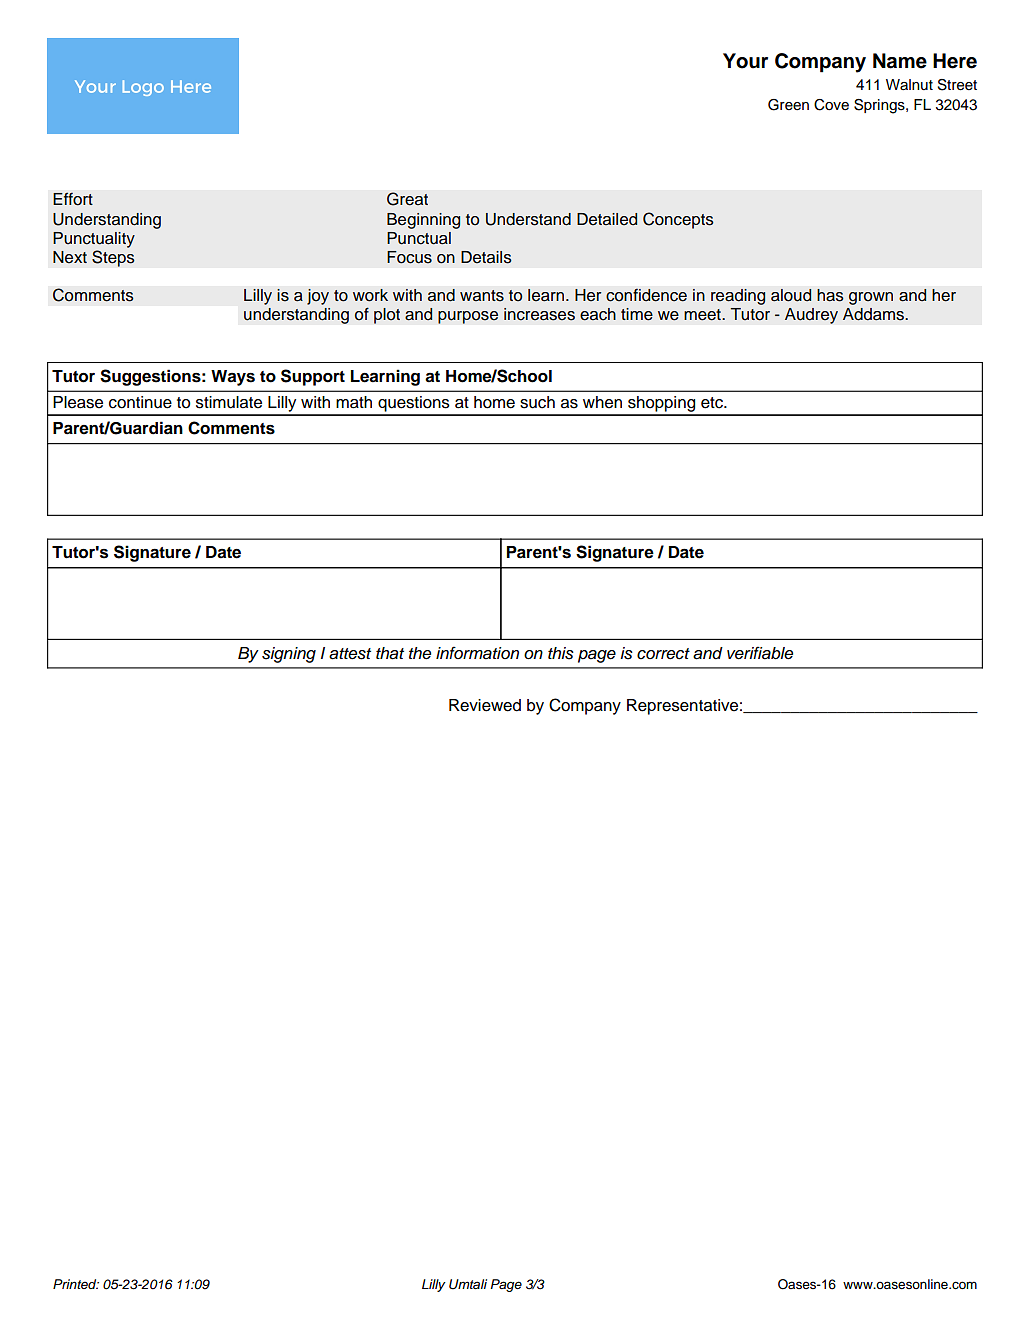  What do you see at coordinates (831, 105) in the screenshot?
I see `Cove` at bounding box center [831, 105].
